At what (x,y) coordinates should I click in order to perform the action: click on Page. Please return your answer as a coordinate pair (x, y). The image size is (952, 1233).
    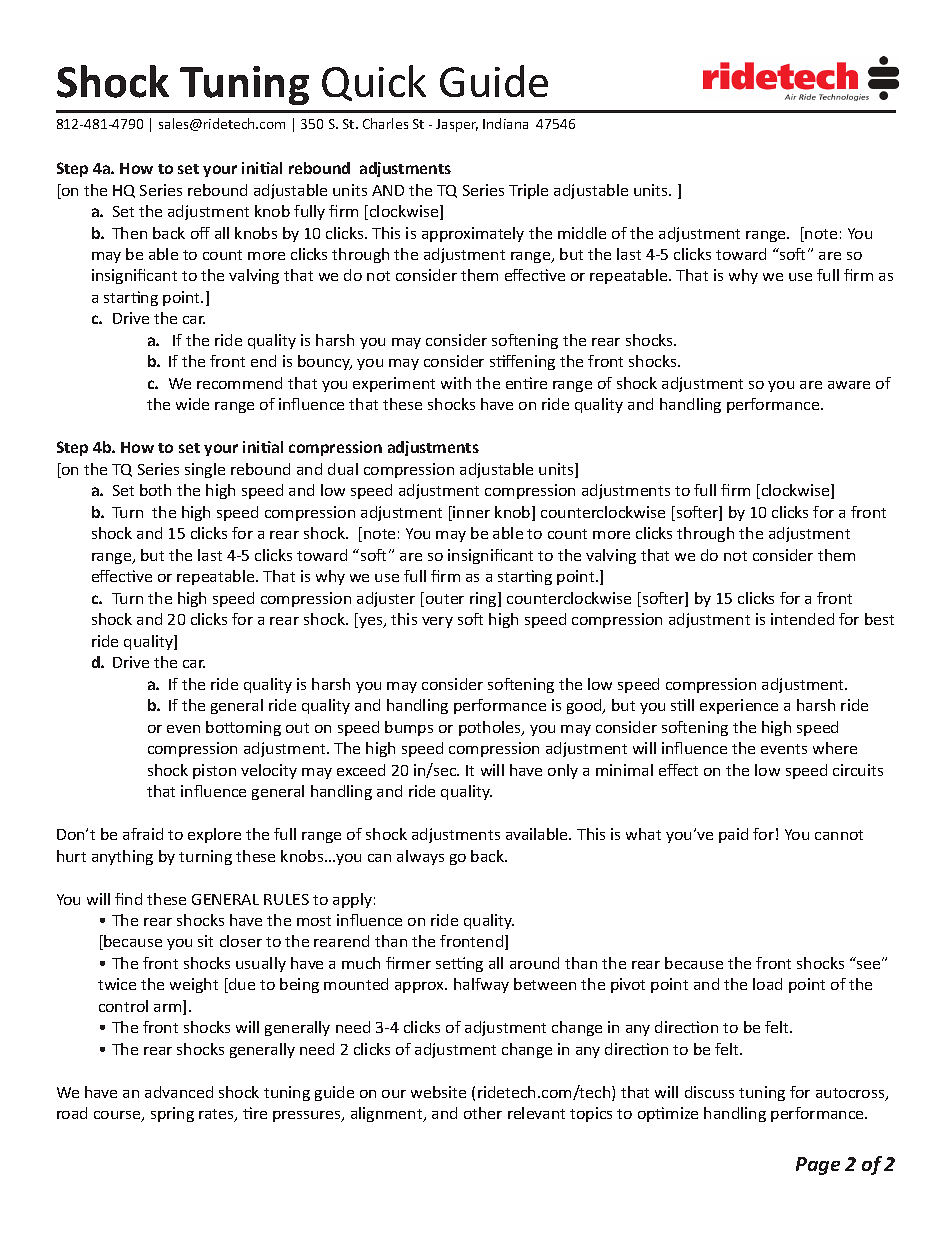
    Looking at the image, I should click on (818, 1166).
